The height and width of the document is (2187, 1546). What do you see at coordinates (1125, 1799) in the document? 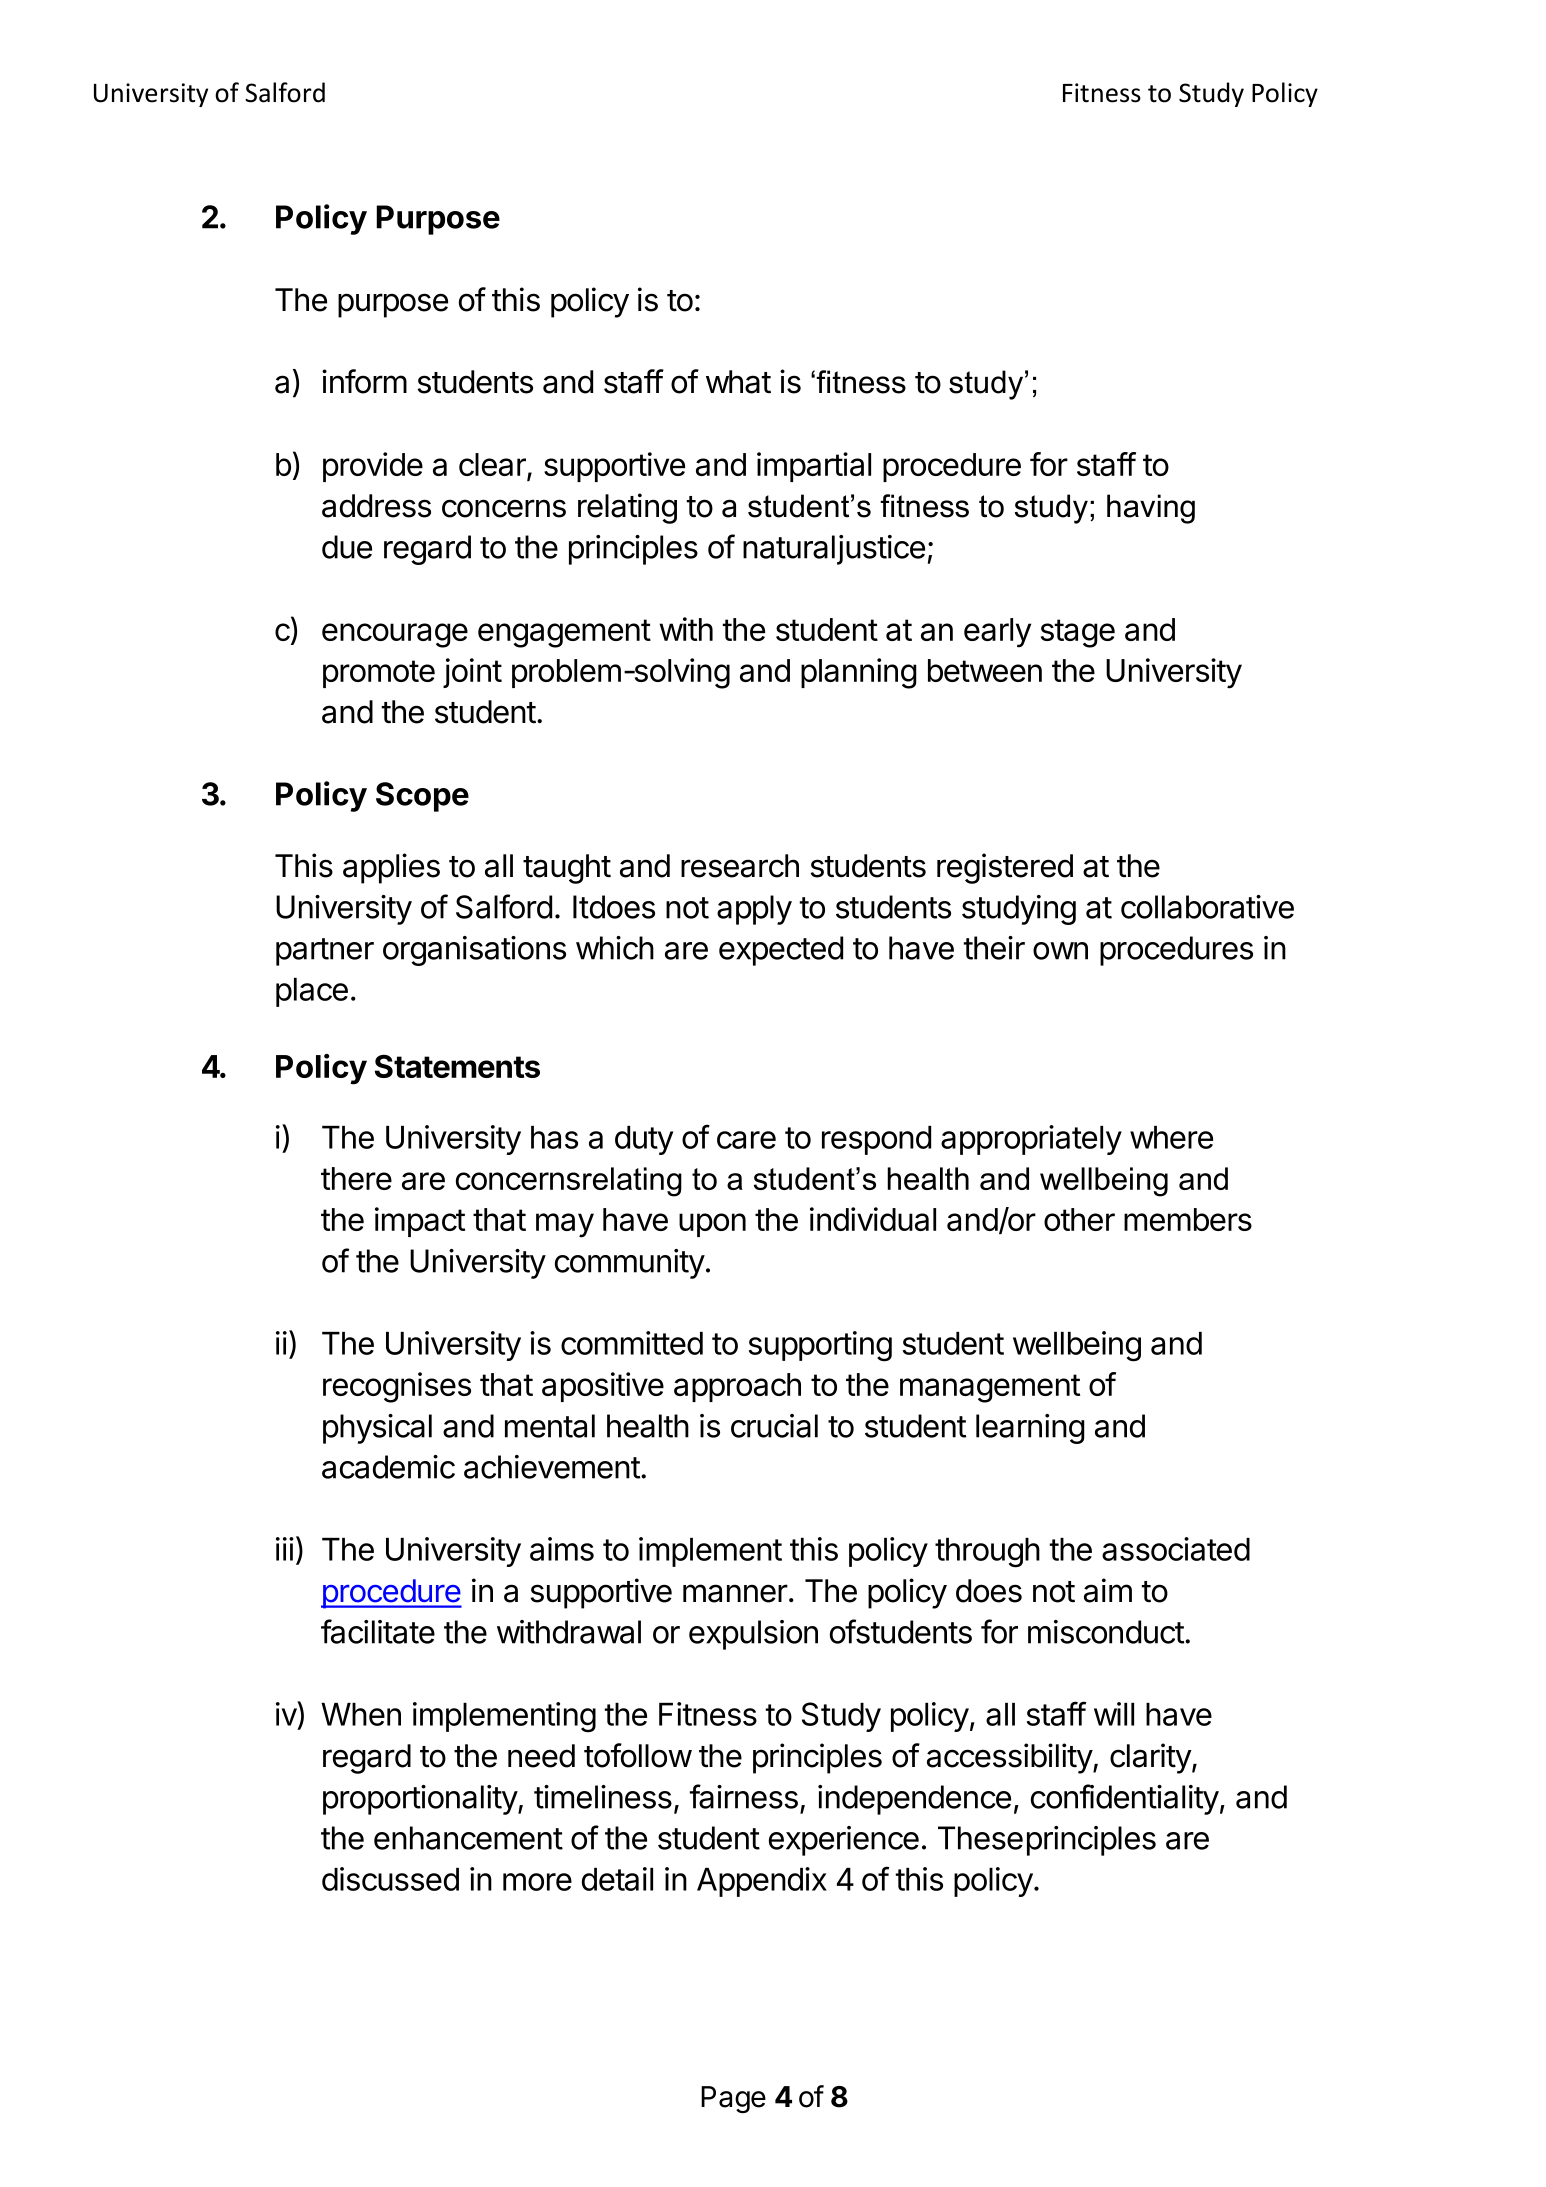
I see `confidentiality` at bounding box center [1125, 1799].
